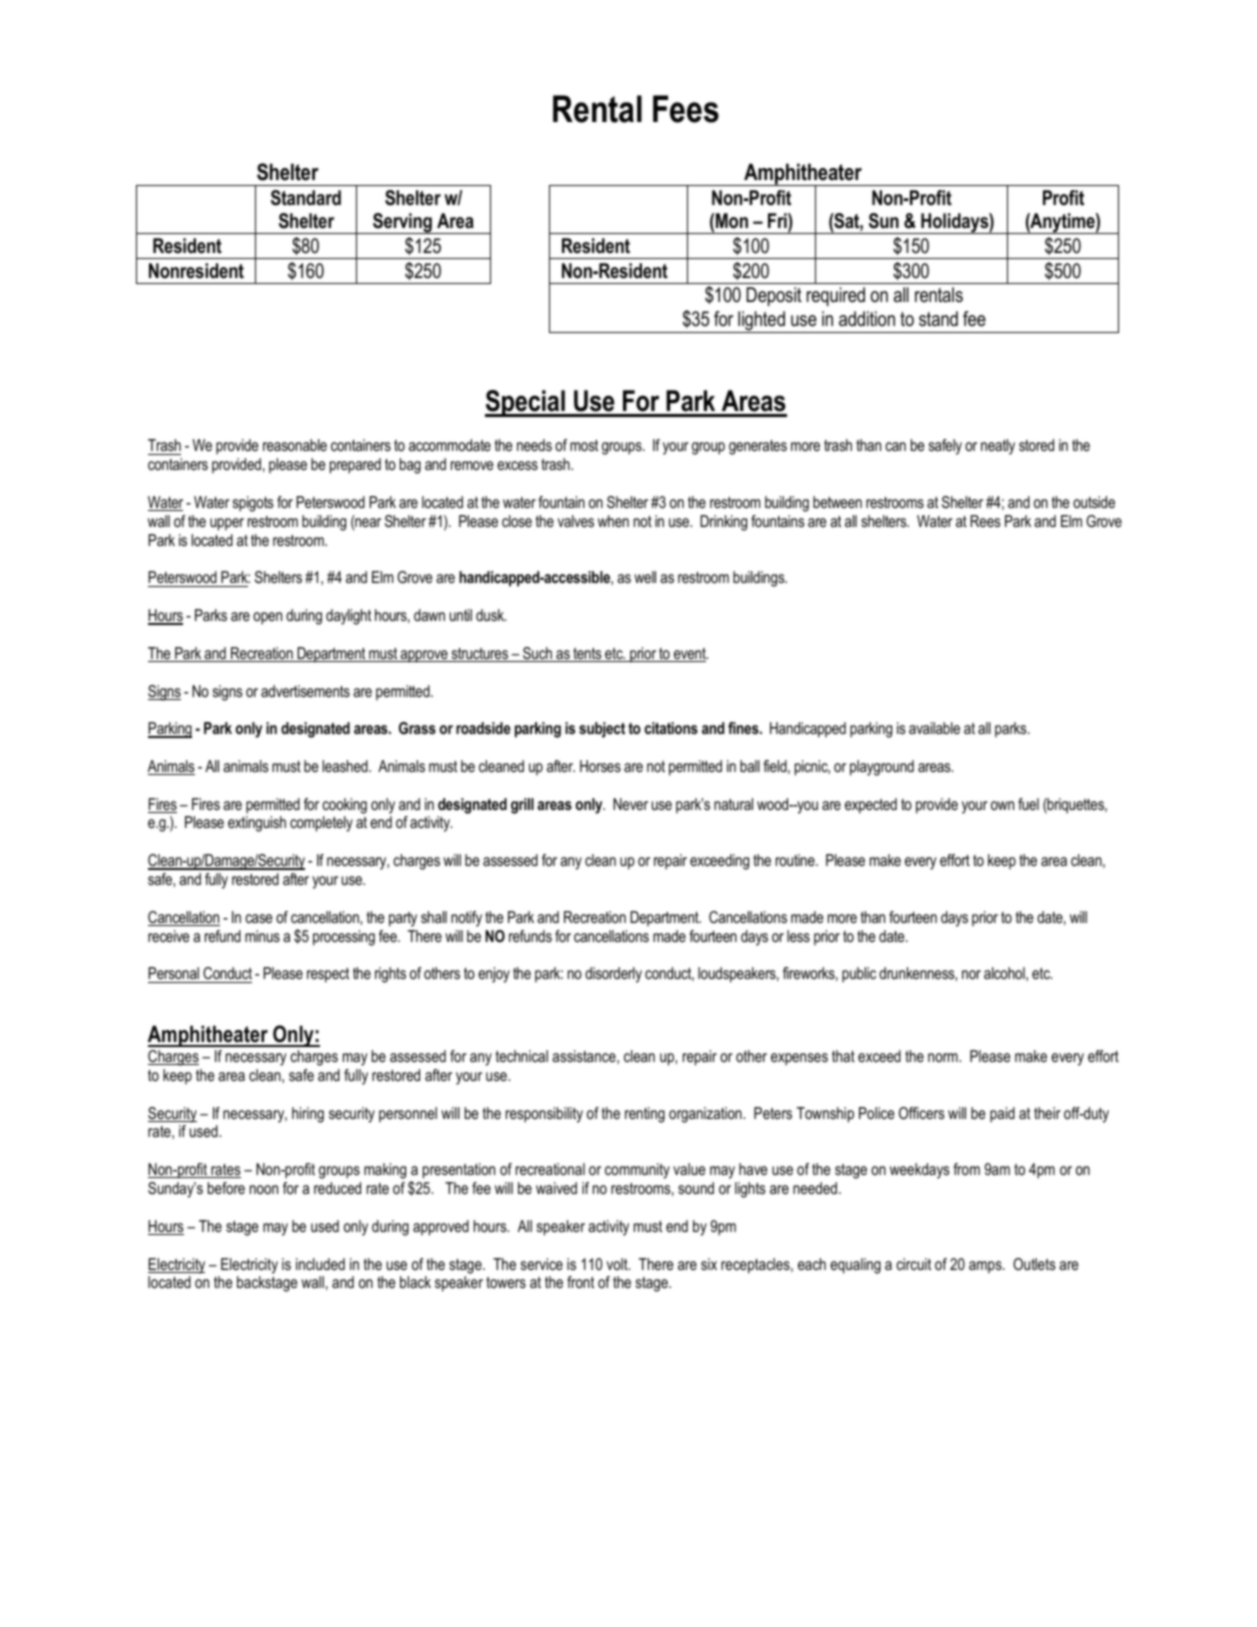 The image size is (1257, 1627). I want to click on neatly, so click(998, 447).
